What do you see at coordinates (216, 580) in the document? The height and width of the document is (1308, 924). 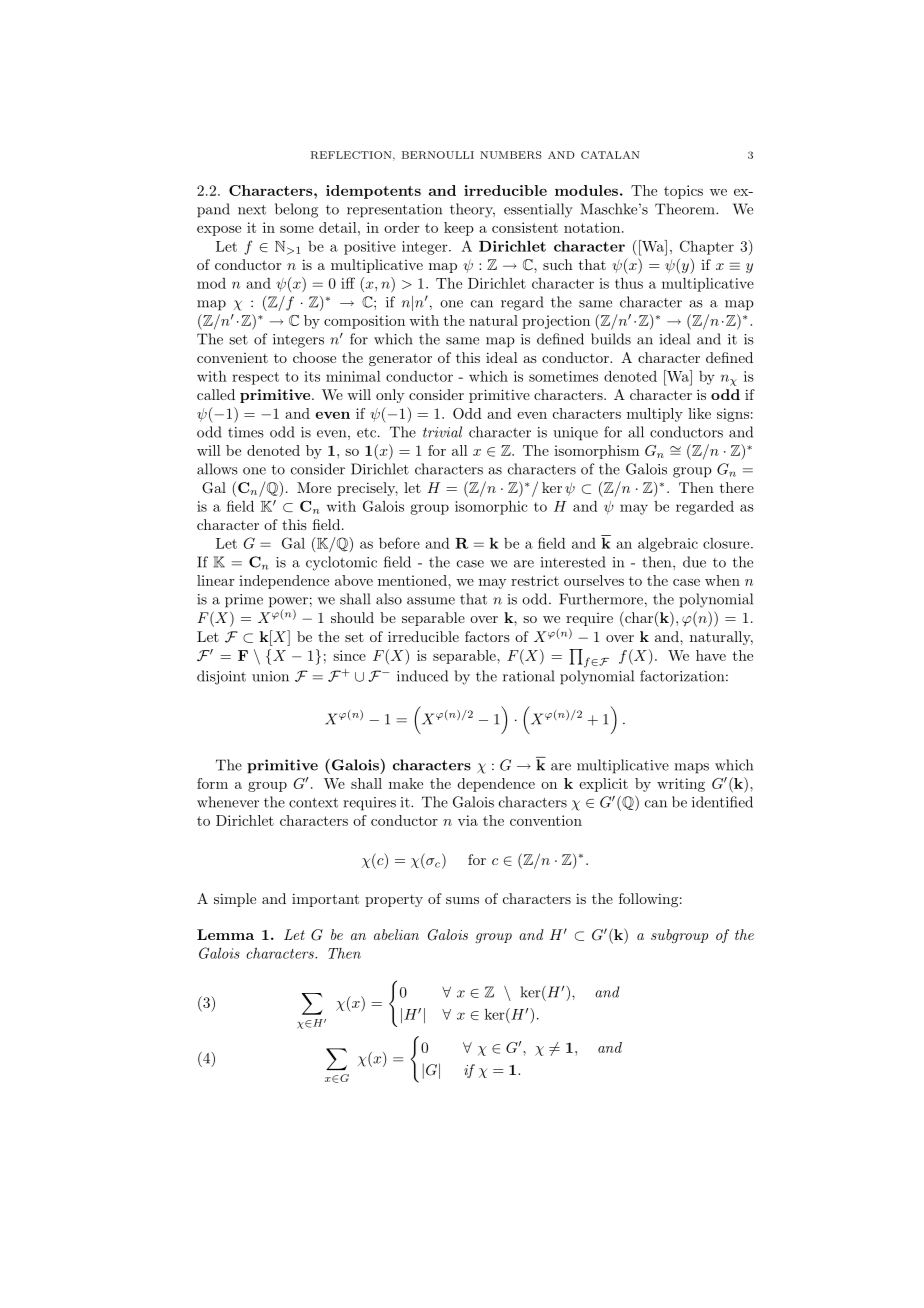 I see `linear` at bounding box center [216, 580].
